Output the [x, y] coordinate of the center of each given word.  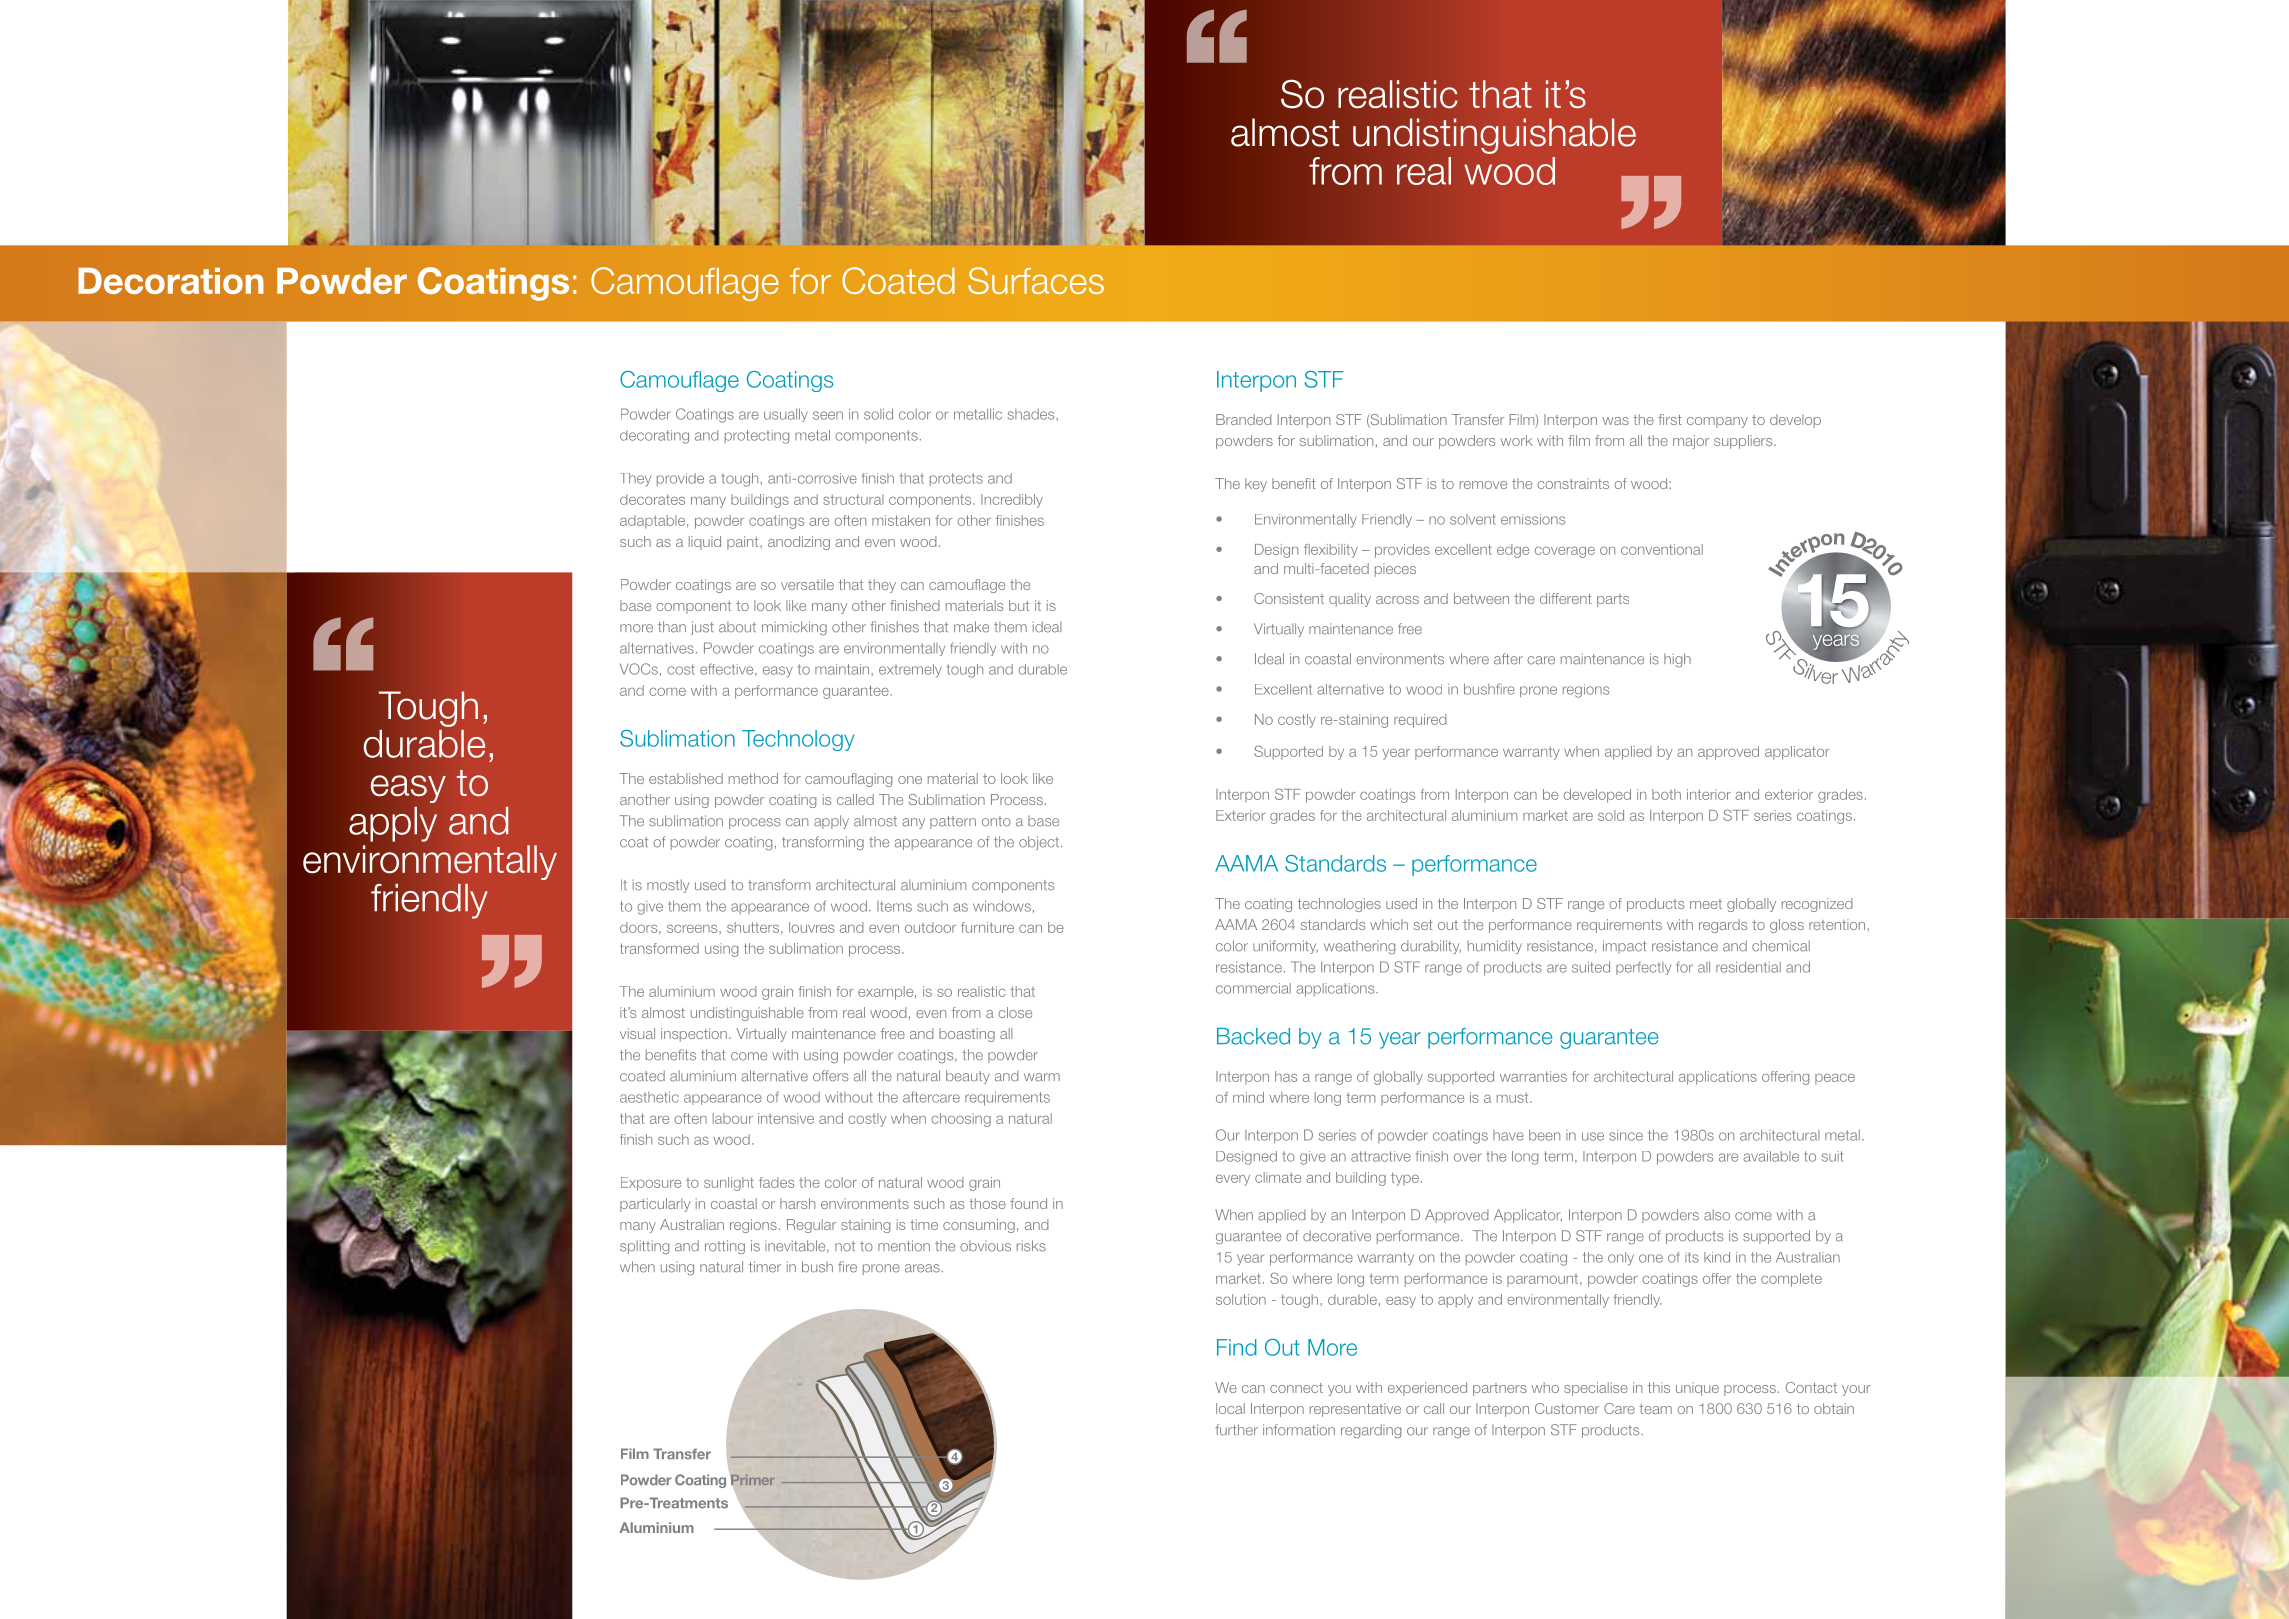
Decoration [171, 281]
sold [1611, 815]
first [1670, 419]
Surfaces [1036, 280]
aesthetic [649, 1097]
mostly [668, 886]
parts [1613, 600]
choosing [961, 1120]
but [1019, 605]
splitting [644, 1247]
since [1626, 1135]
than [672, 627]
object [1040, 843]
